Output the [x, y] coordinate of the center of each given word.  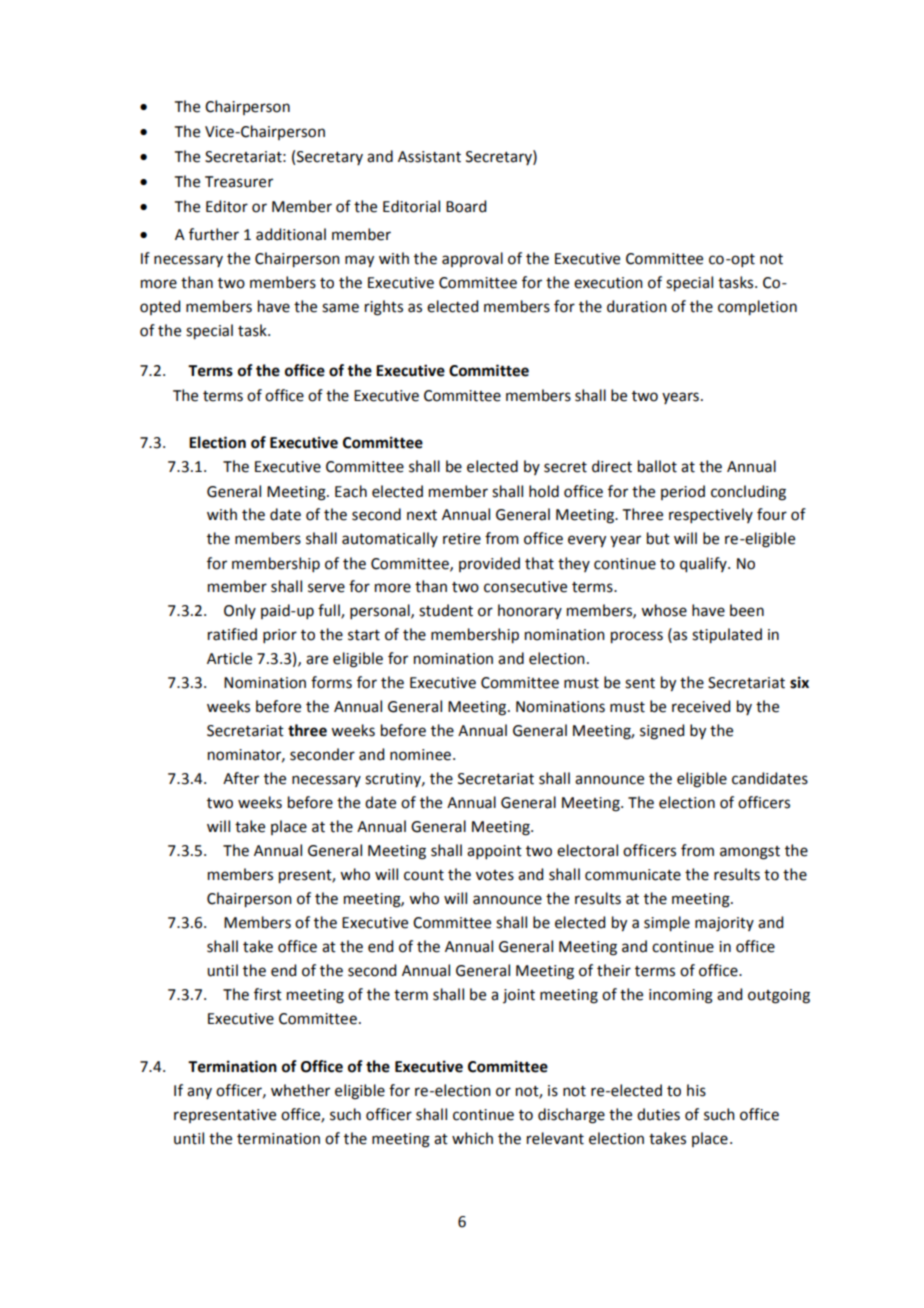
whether [300, 1090]
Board [466, 206]
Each [351, 491]
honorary [530, 611]
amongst [750, 853]
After [241, 778]
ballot [657, 466]
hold [544, 491]
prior [280, 636]
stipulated [727, 636]
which [472, 1138]
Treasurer [239, 182]
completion [757, 308]
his [696, 1090]
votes [495, 875]
